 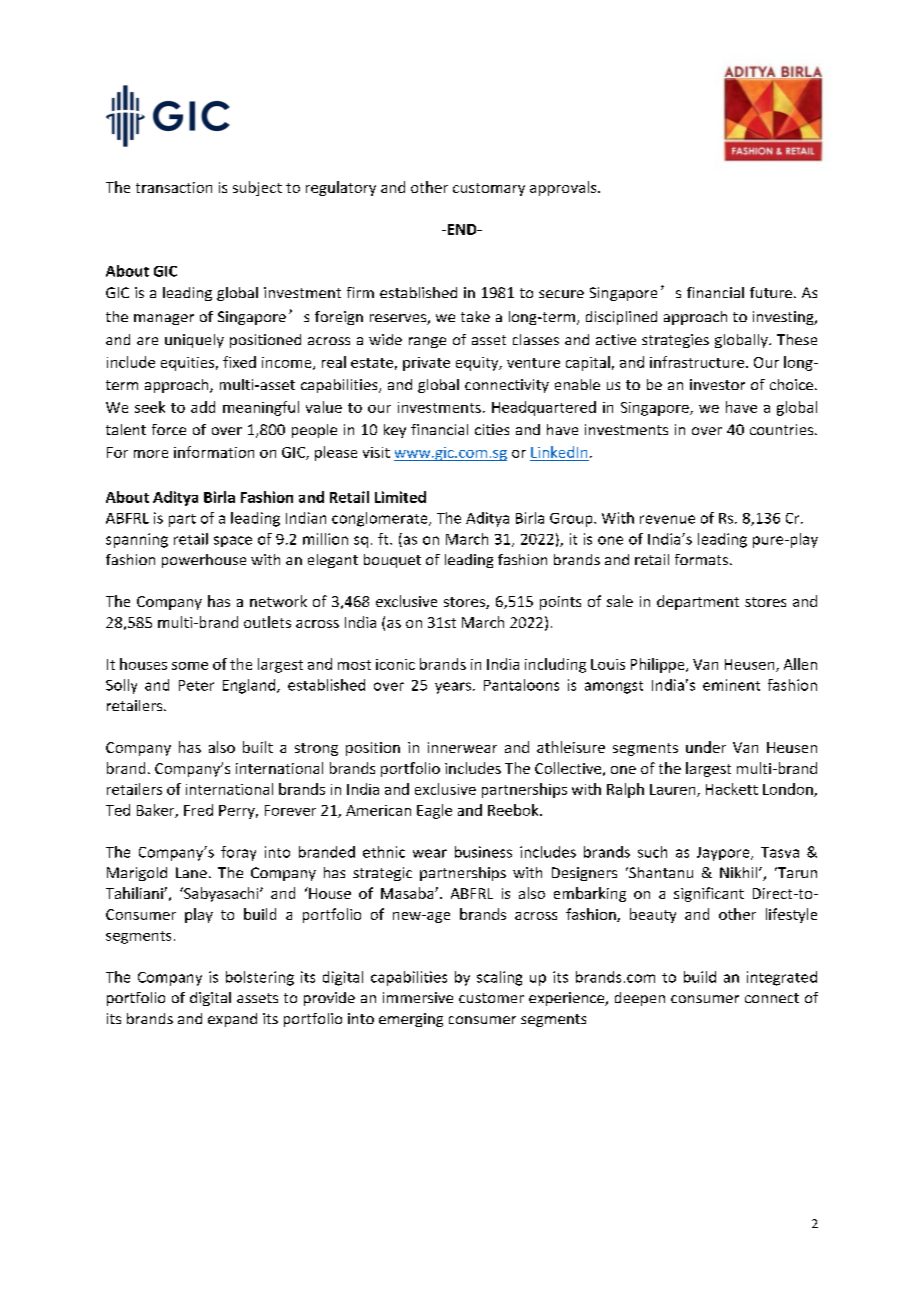 What do you see at coordinates (489, 189) in the image?
I see `customary` at bounding box center [489, 189].
